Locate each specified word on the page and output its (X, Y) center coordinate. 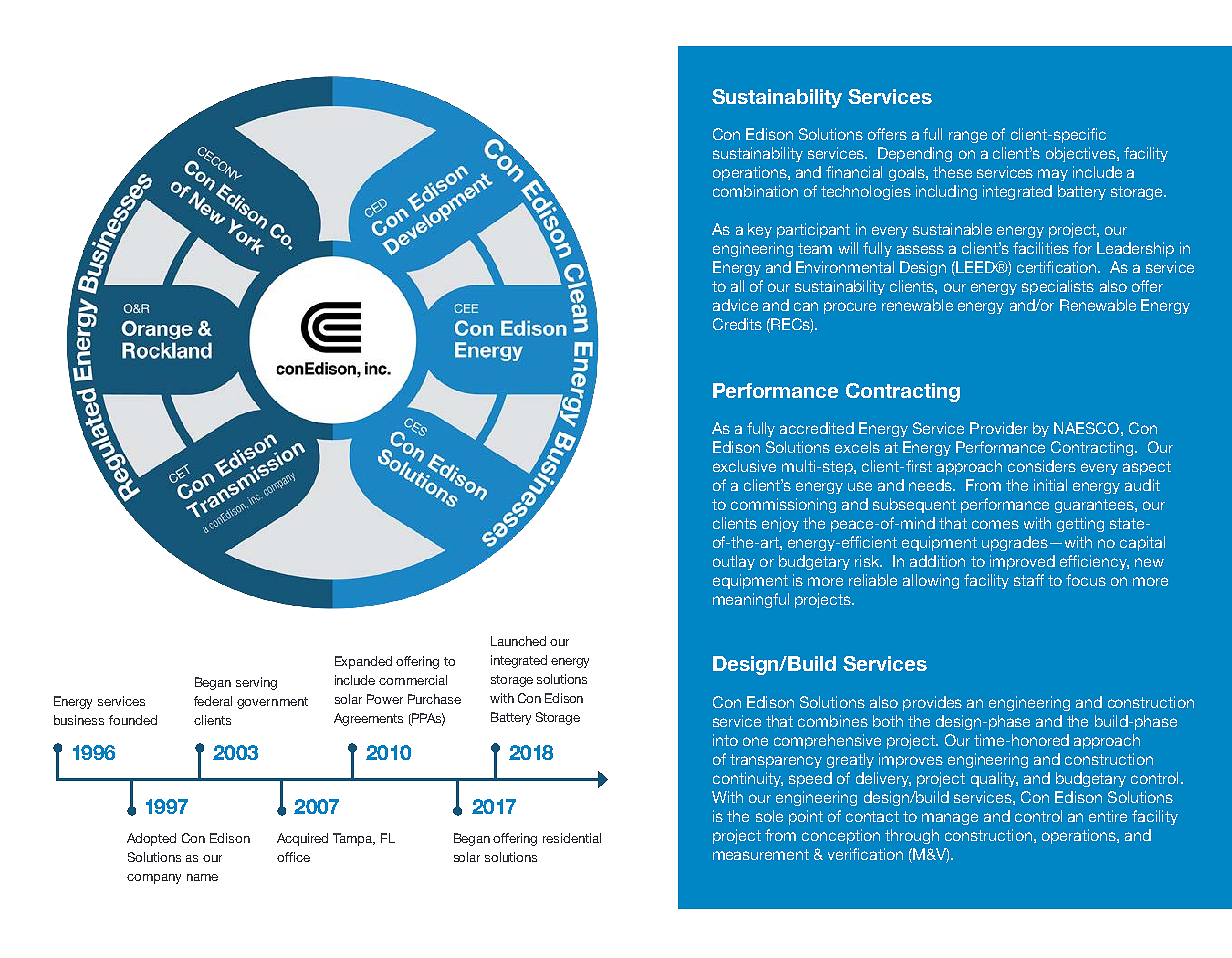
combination (755, 191)
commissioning (783, 505)
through (912, 836)
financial (854, 172)
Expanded (363, 662)
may (1053, 175)
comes (995, 524)
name (202, 877)
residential (572, 838)
